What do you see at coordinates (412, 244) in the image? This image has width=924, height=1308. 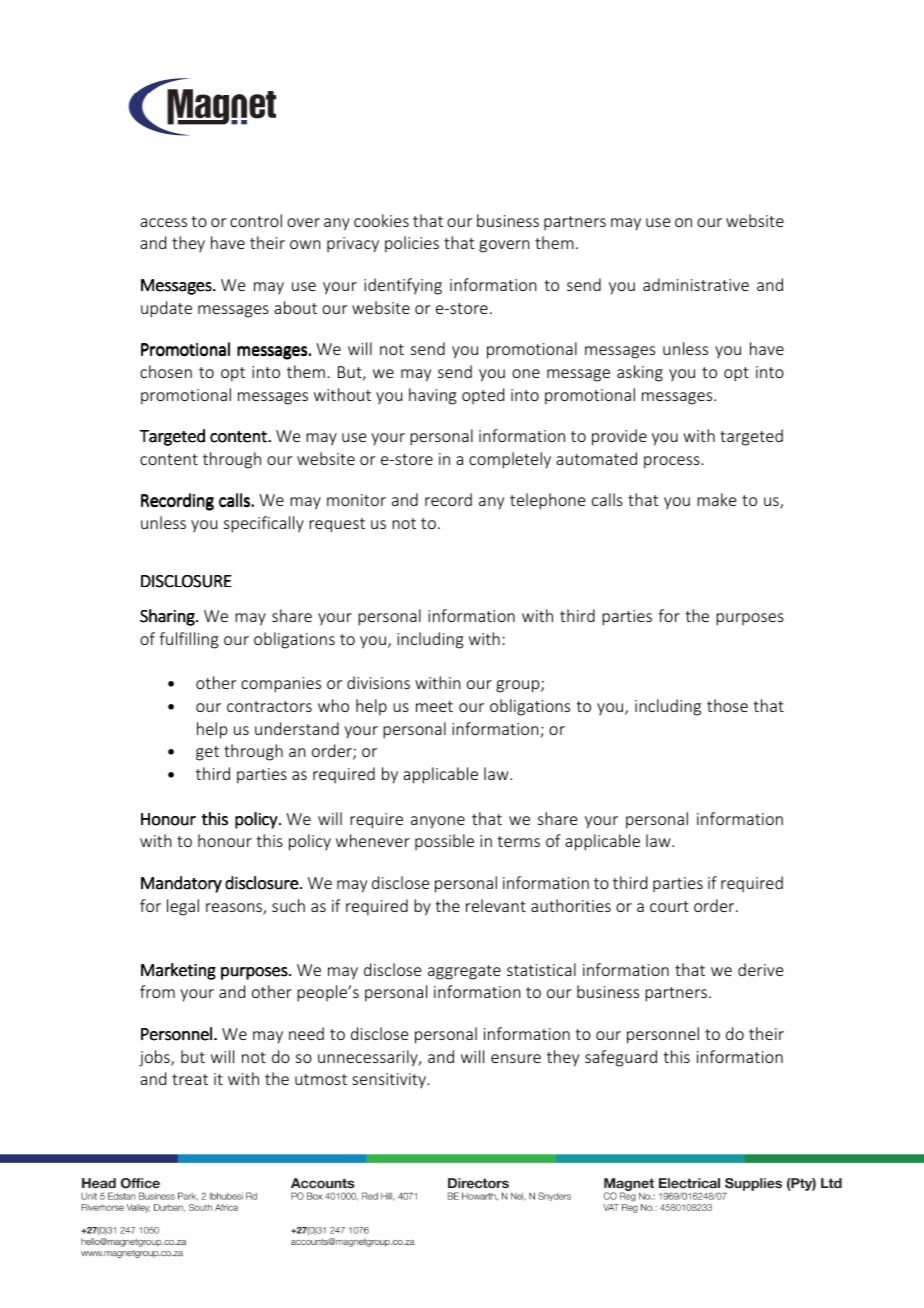 I see `policies` at bounding box center [412, 244].
